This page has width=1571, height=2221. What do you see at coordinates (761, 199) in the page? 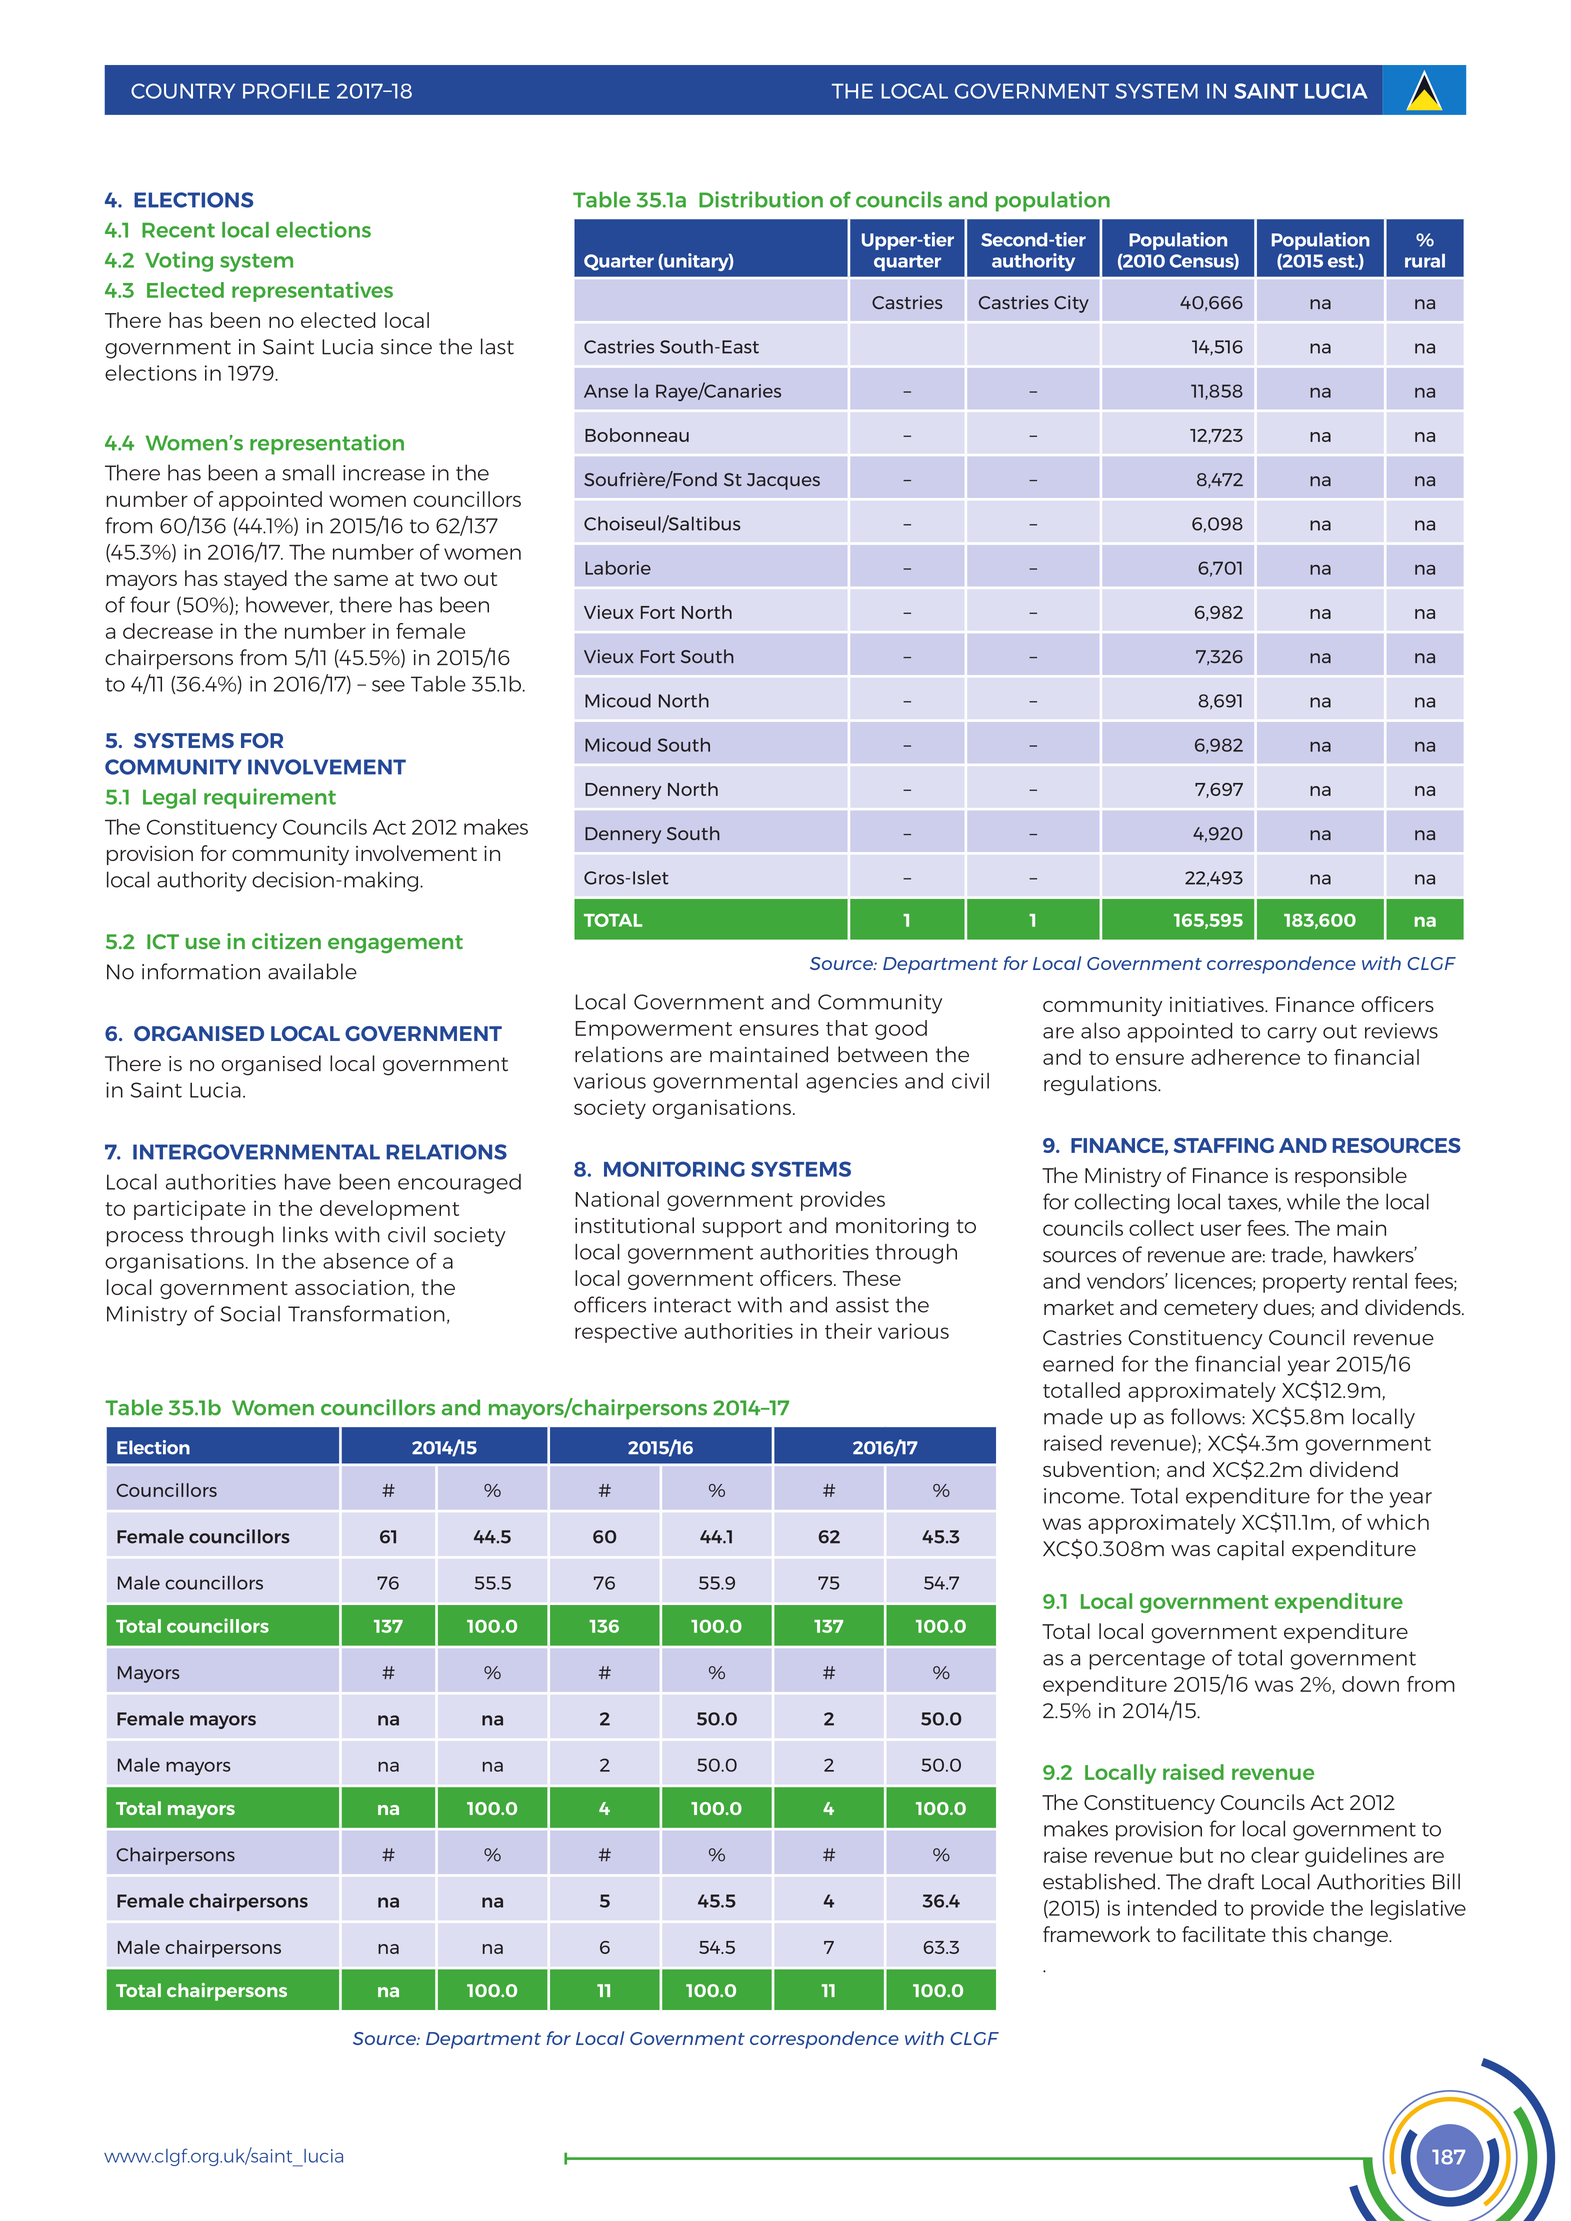
I see `Distribution` at bounding box center [761, 199].
